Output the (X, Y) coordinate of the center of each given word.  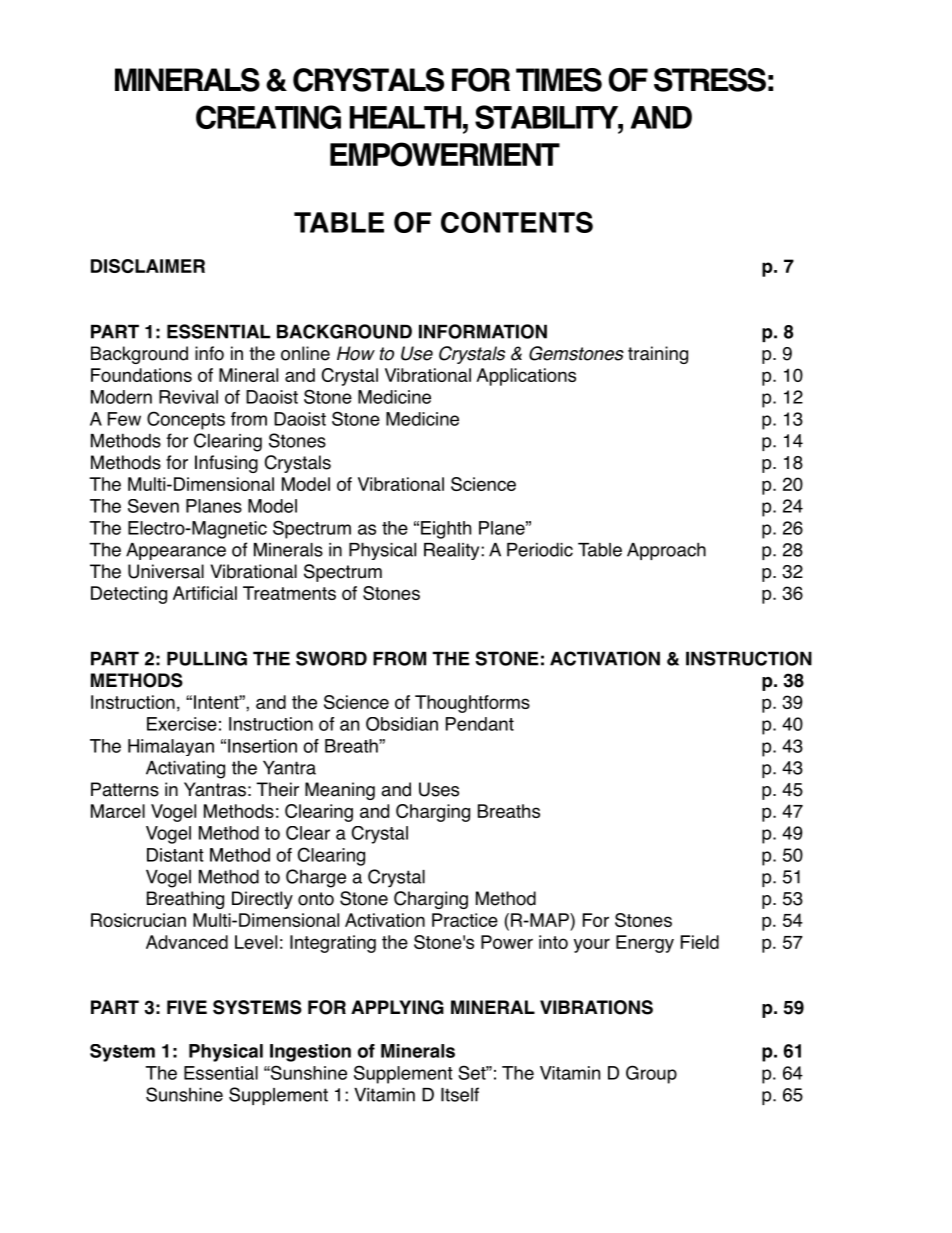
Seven (153, 506)
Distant (175, 855)
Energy (645, 944)
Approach (666, 551)
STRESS (710, 80)
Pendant (480, 724)
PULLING (207, 658)
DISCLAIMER (148, 266)
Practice (465, 920)
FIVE (187, 1007)
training (658, 355)
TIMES (559, 80)
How (356, 353)
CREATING (268, 117)
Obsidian (402, 724)
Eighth (446, 530)
